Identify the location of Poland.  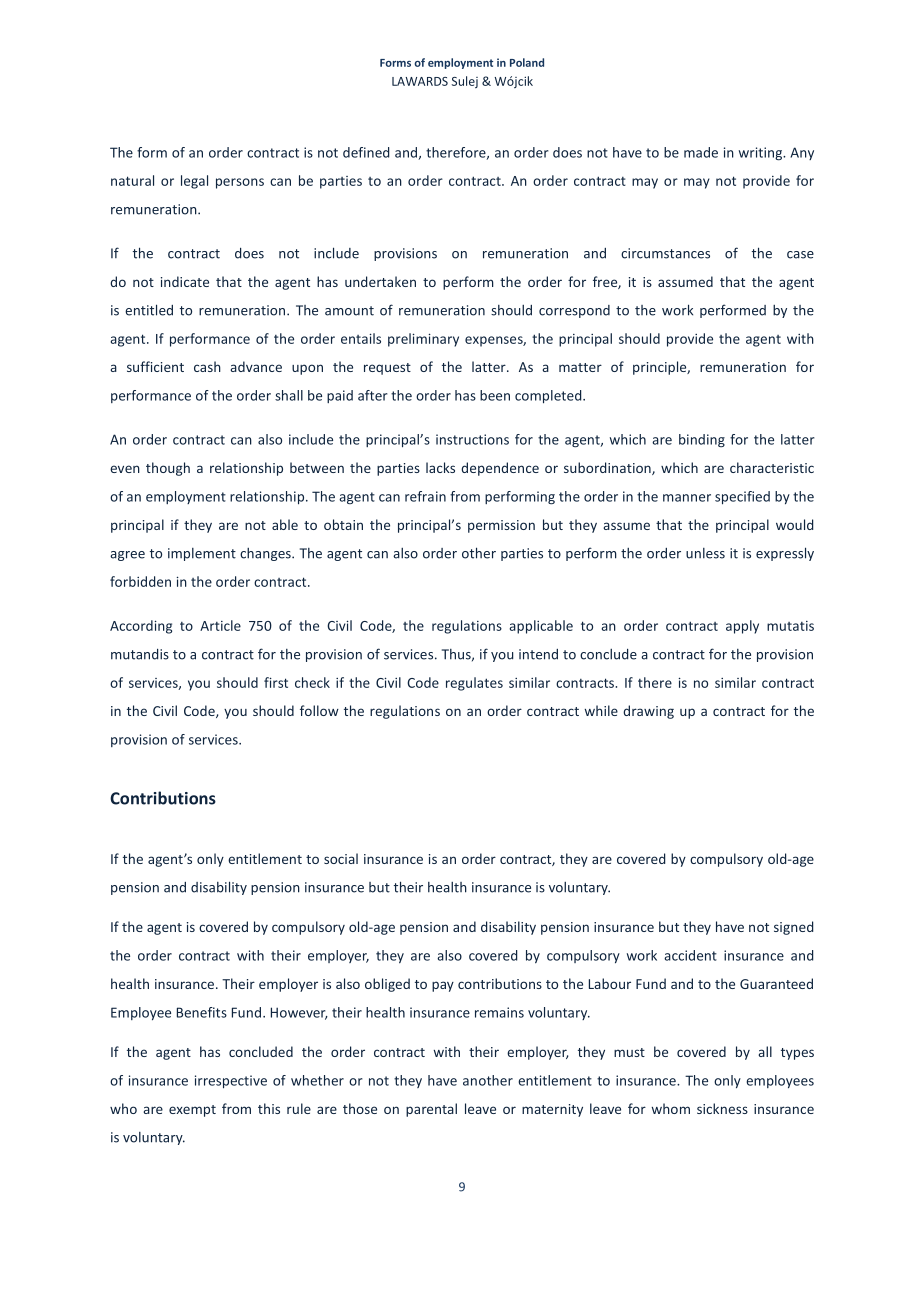
(527, 62).
